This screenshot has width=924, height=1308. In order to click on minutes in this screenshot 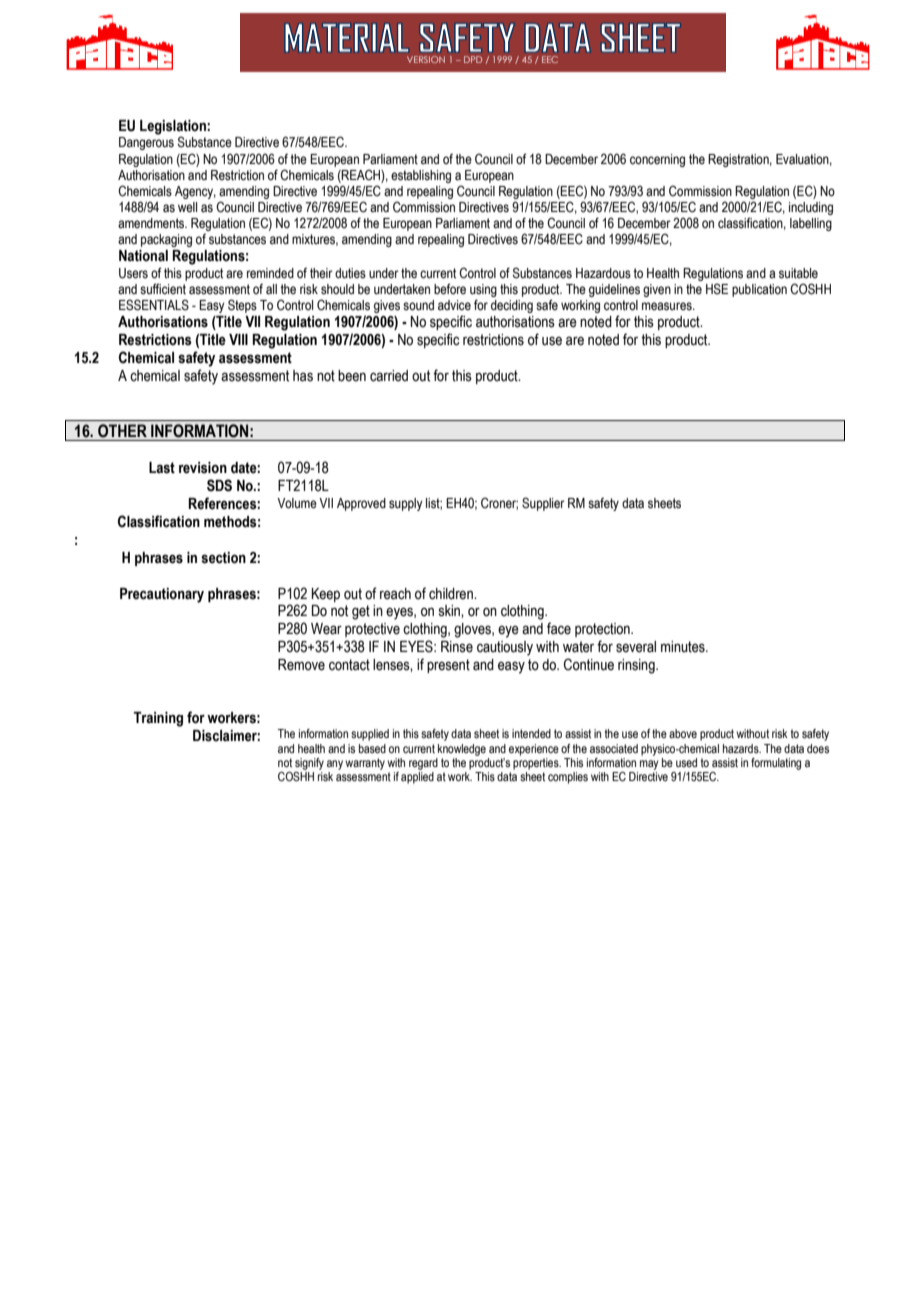, I will do `click(684, 647)`.
